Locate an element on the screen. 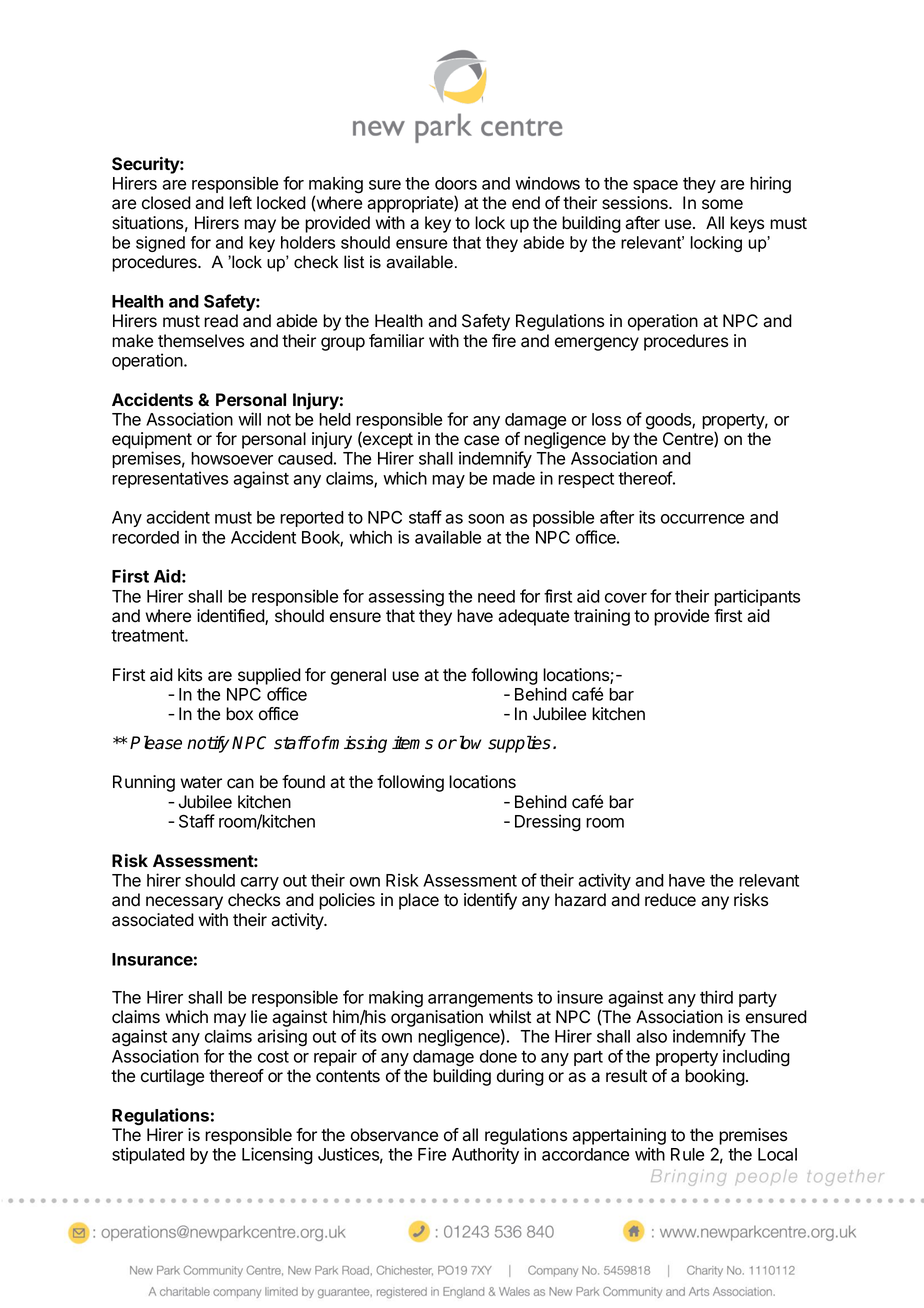  some is located at coordinates (722, 204).
